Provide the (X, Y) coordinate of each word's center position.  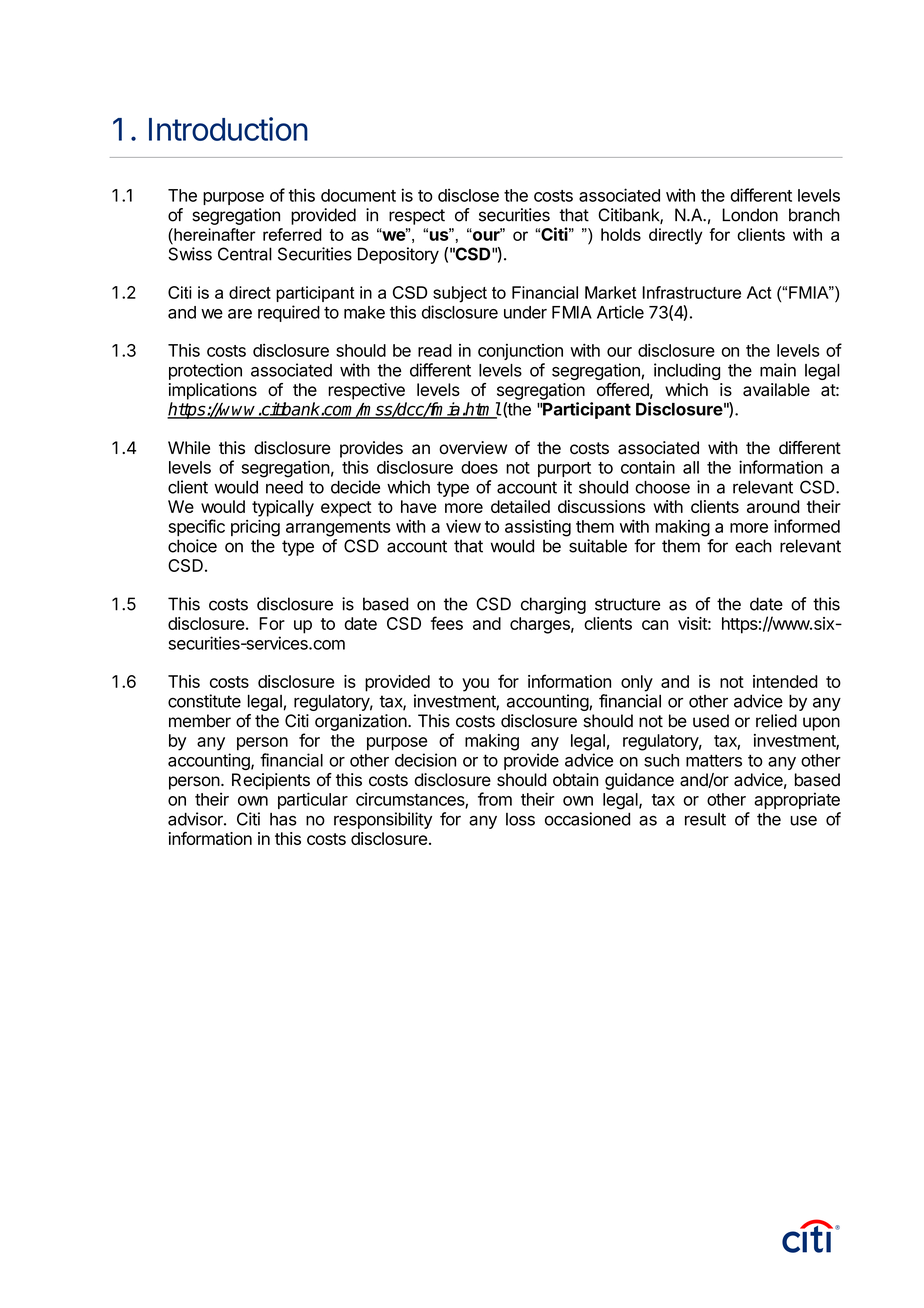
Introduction (228, 129)
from (495, 799)
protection (205, 371)
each (753, 546)
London (750, 215)
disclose (468, 195)
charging (553, 605)
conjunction (520, 352)
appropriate (797, 800)
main (778, 370)
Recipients (271, 781)
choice (192, 546)
